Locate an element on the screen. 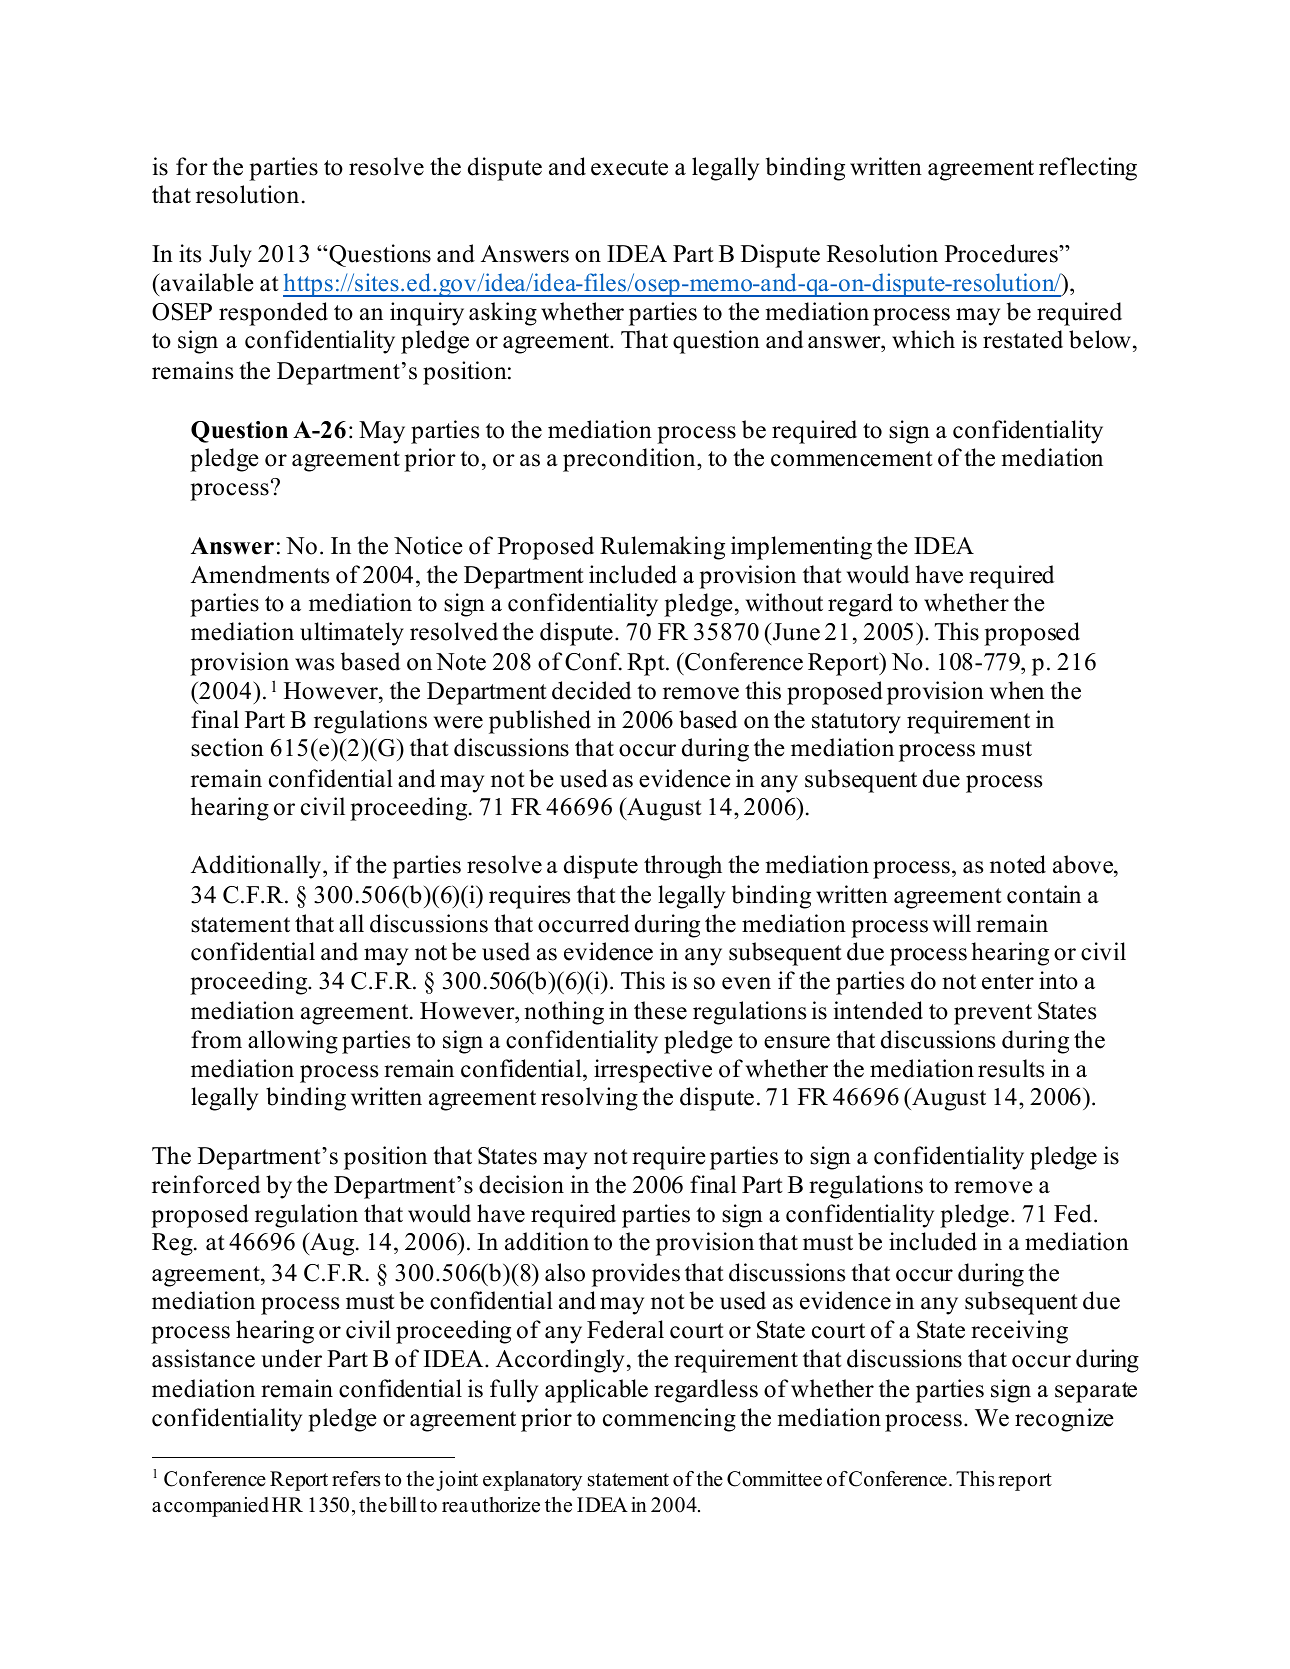 The height and width of the screenshot is (1669, 1290). commencement is located at coordinates (852, 459).
